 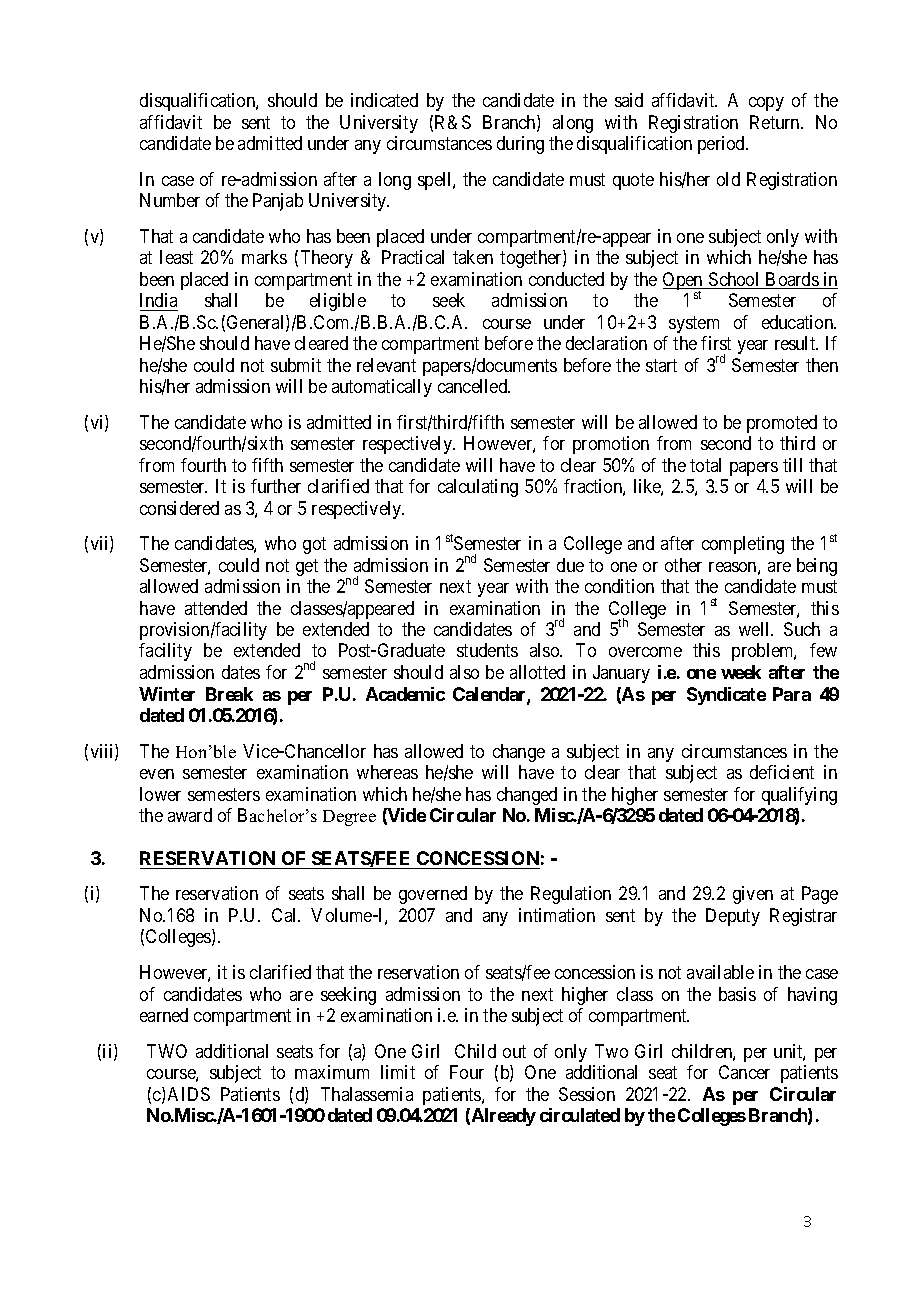 What do you see at coordinates (296, 365) in the screenshot?
I see `submit` at bounding box center [296, 365].
